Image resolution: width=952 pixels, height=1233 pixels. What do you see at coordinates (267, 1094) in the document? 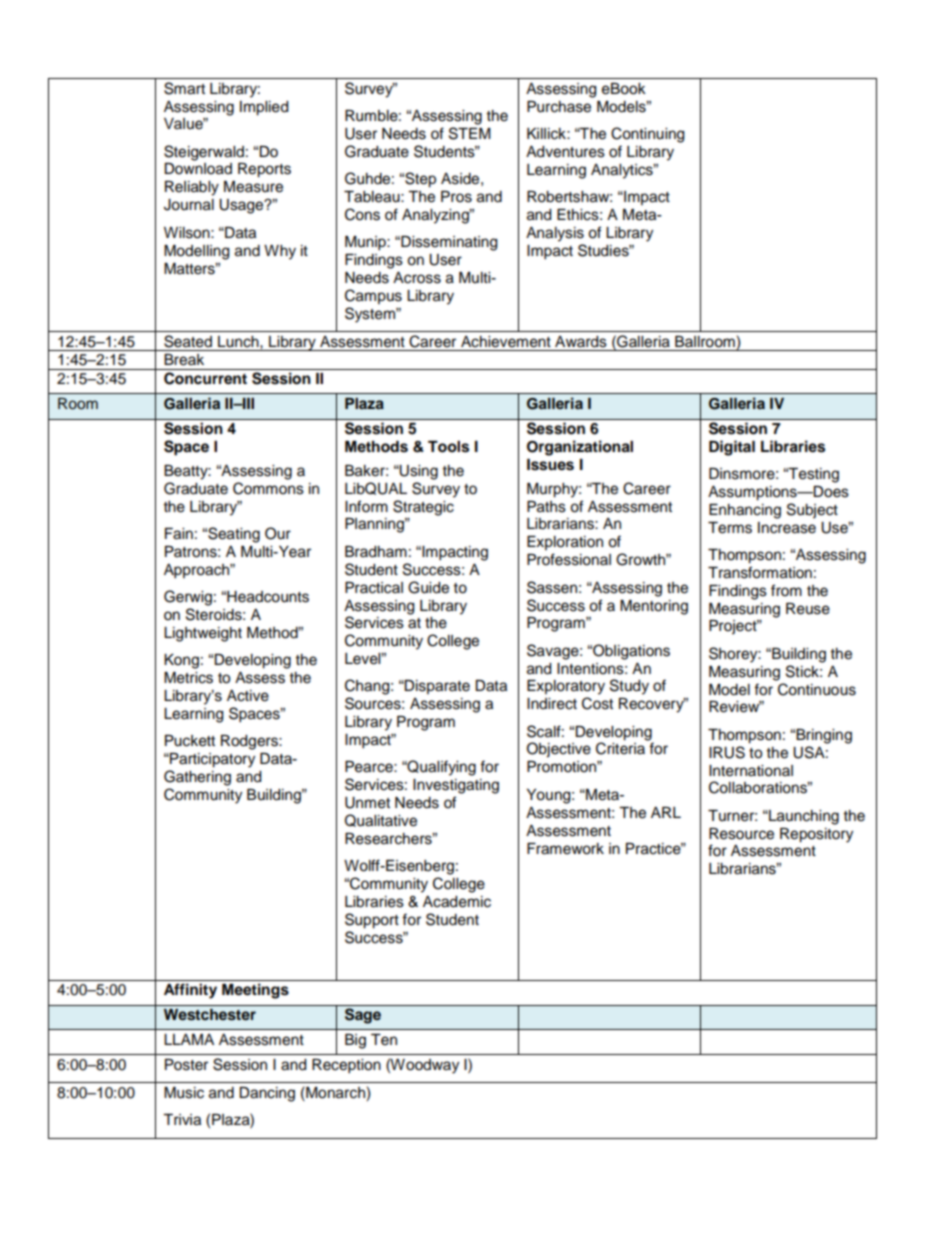
I see `Dancing` at bounding box center [267, 1094].
